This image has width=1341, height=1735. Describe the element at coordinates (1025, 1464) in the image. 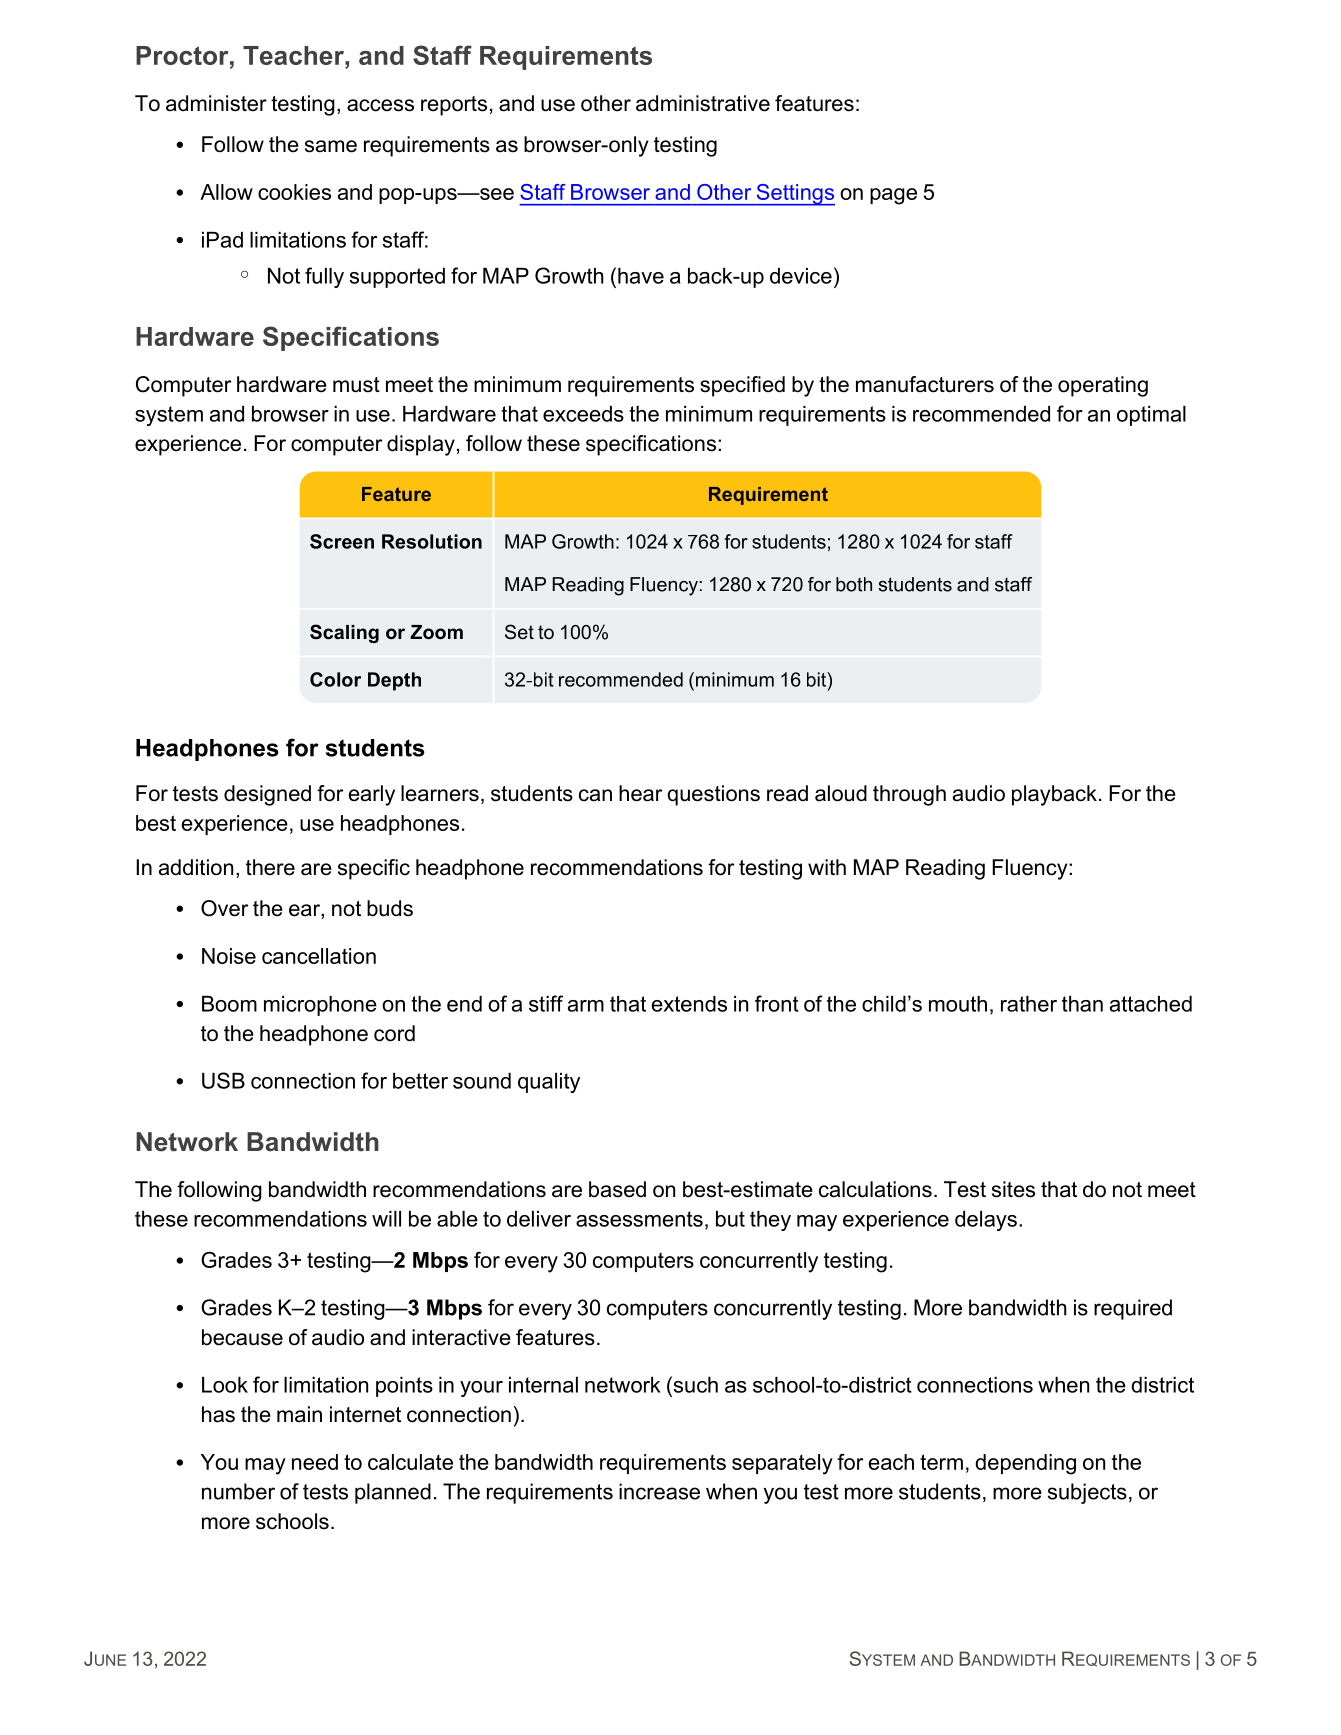

I see `depending` at that location.
